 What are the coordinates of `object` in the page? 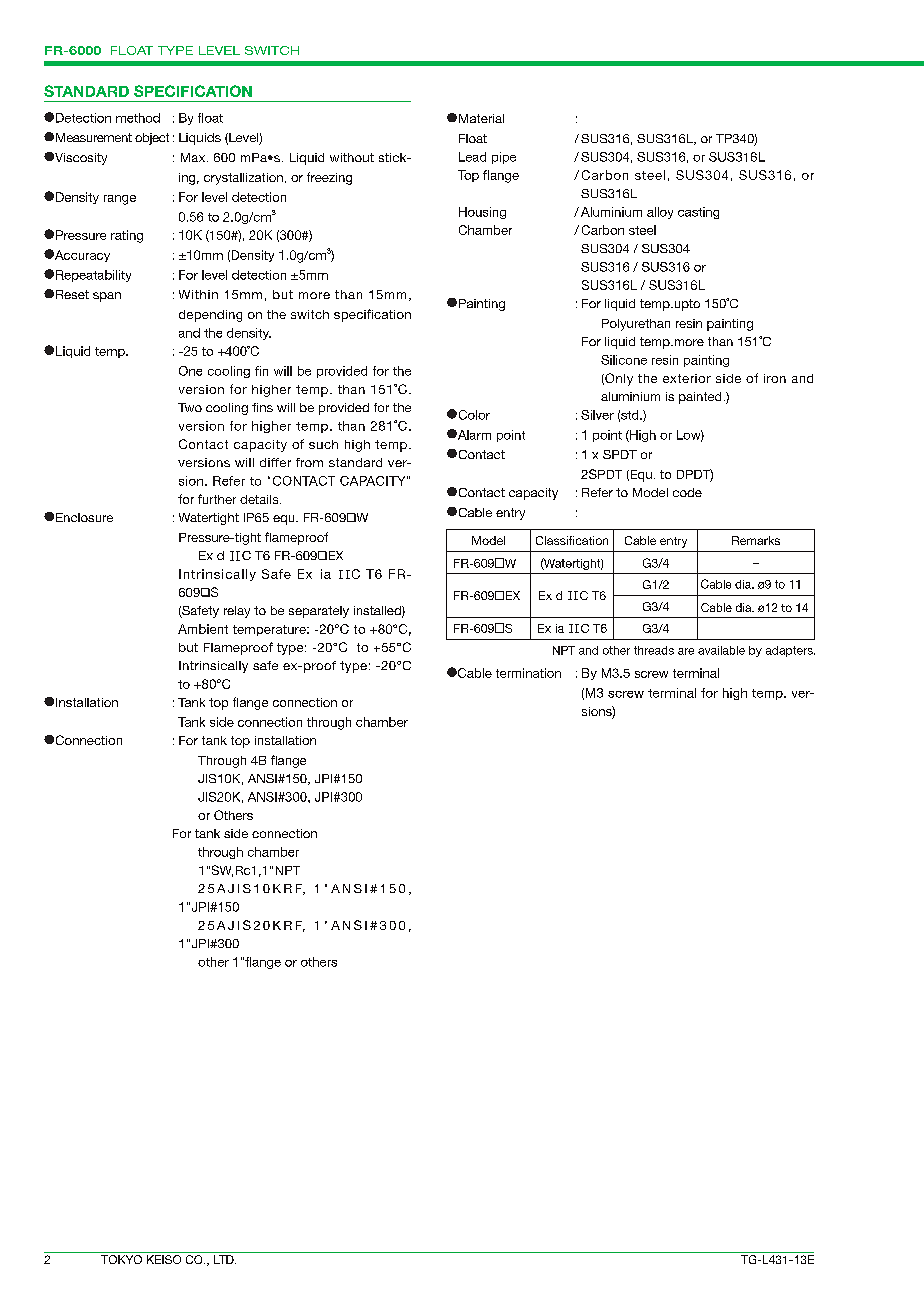 It's located at (152, 139).
